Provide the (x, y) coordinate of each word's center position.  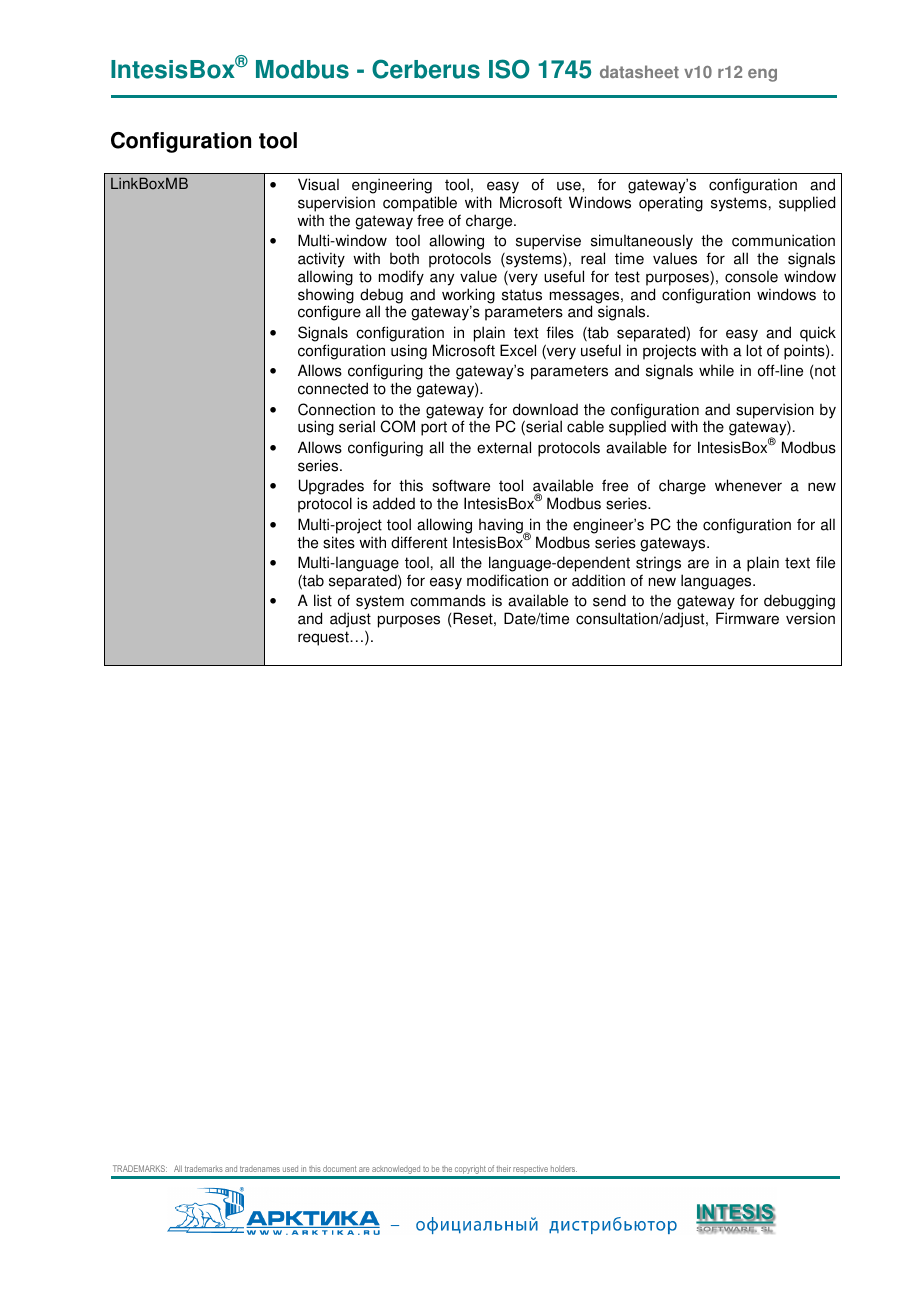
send (609, 600)
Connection (336, 409)
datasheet (639, 71)
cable (585, 426)
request (324, 638)
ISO (509, 69)
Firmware (747, 618)
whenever (748, 485)
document (340, 1168)
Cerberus (426, 69)
